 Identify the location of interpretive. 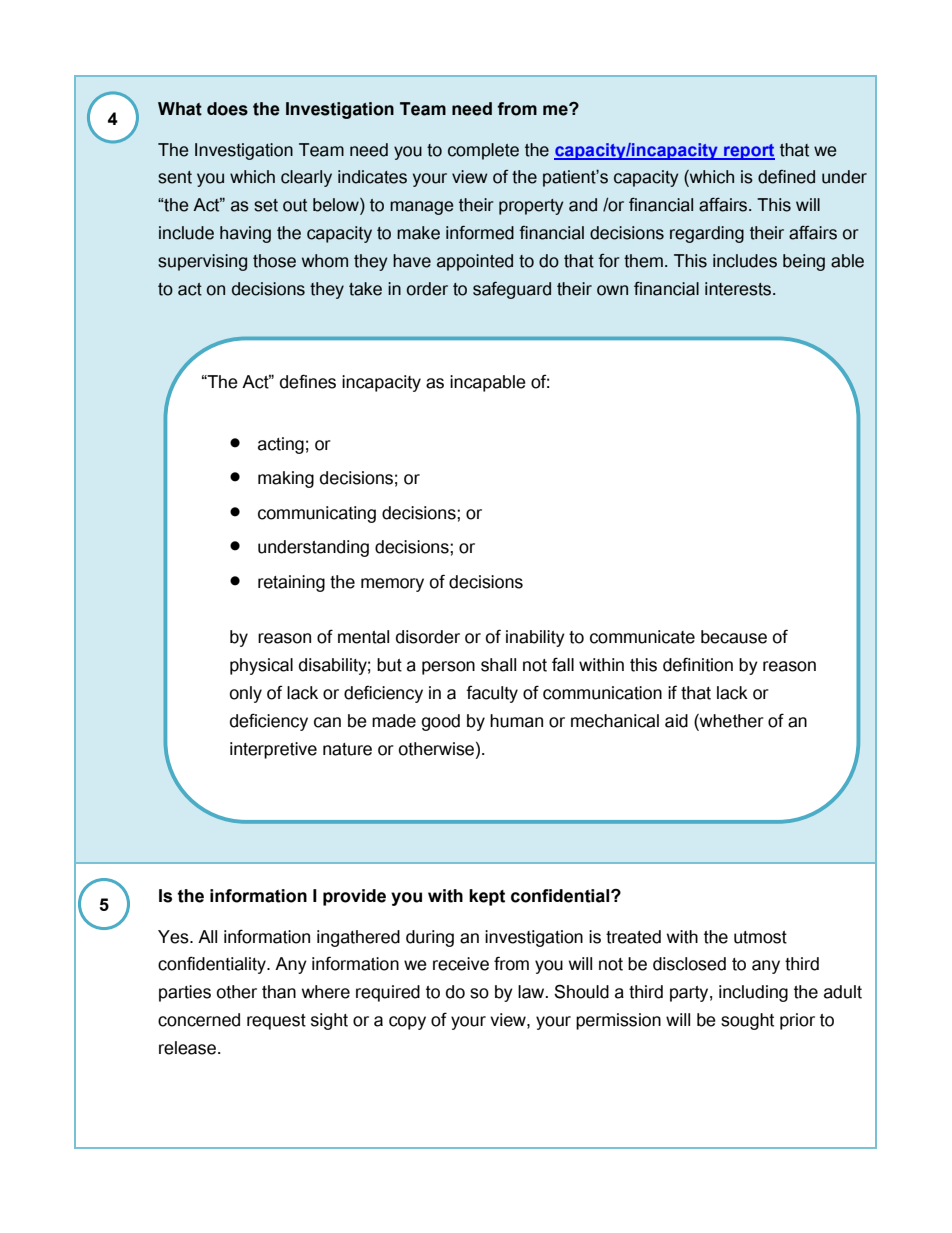
(273, 750).
